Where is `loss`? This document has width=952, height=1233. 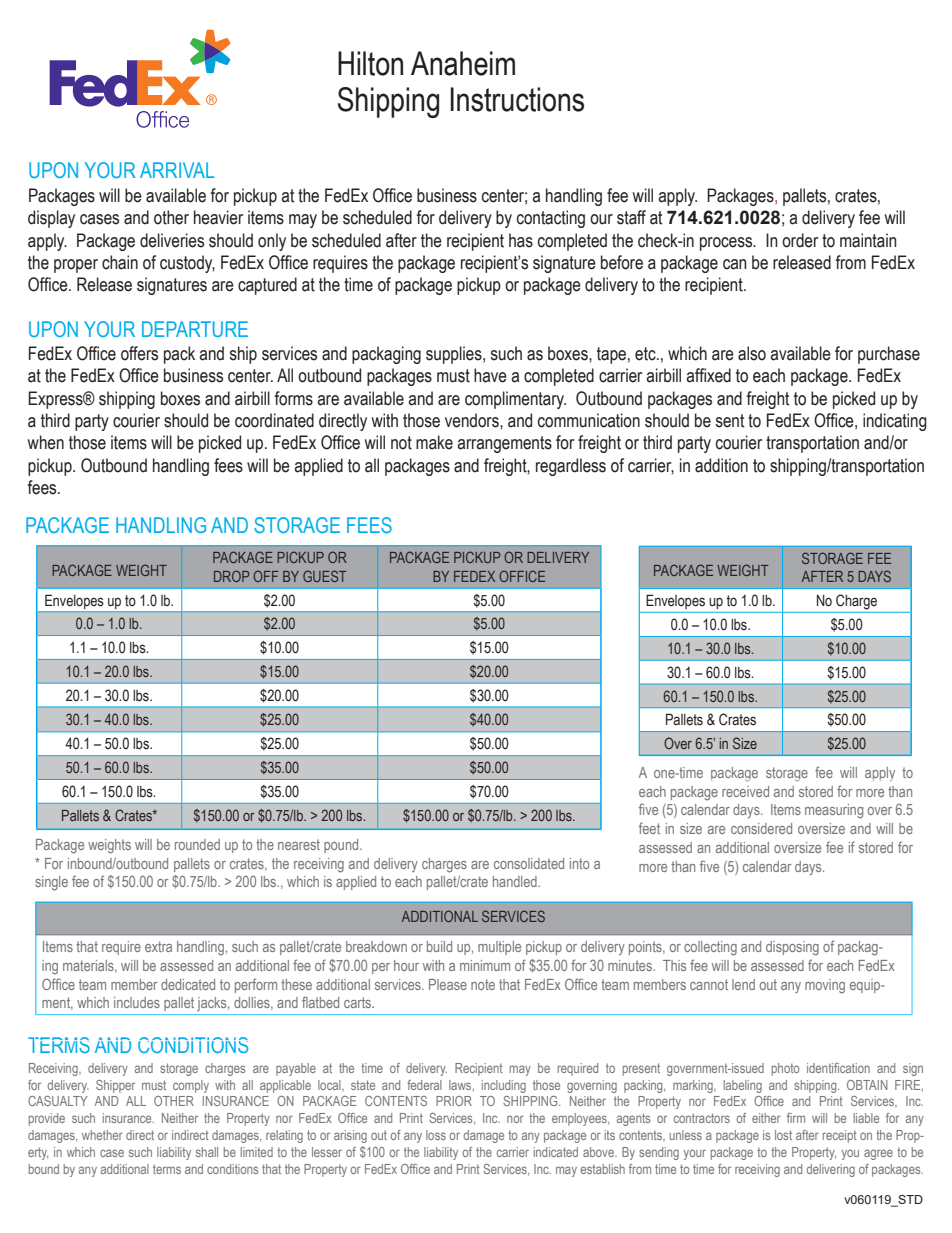 loss is located at coordinates (436, 1135).
